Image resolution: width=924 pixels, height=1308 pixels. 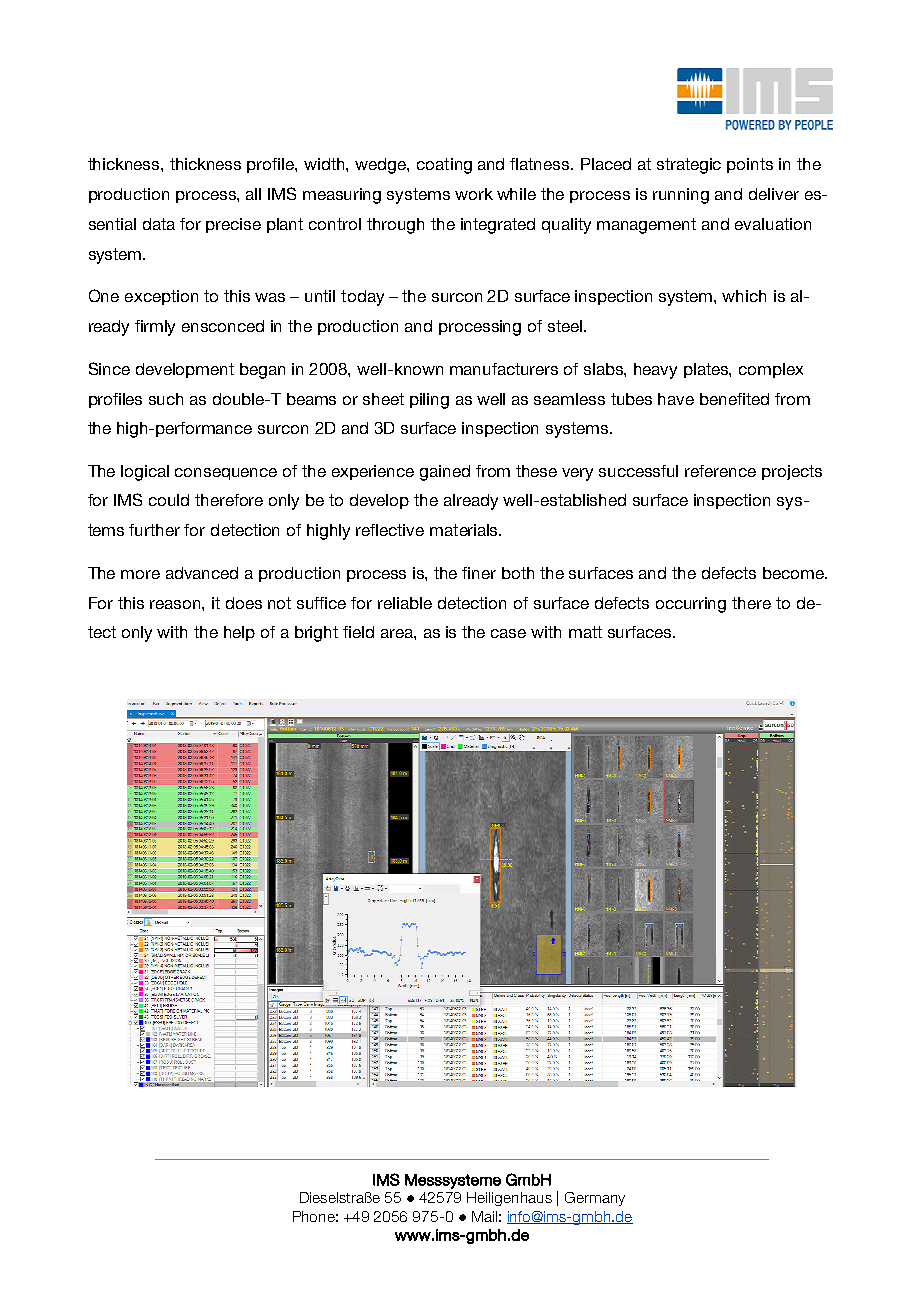 What do you see at coordinates (166, 399) in the screenshot?
I see `such` at bounding box center [166, 399].
